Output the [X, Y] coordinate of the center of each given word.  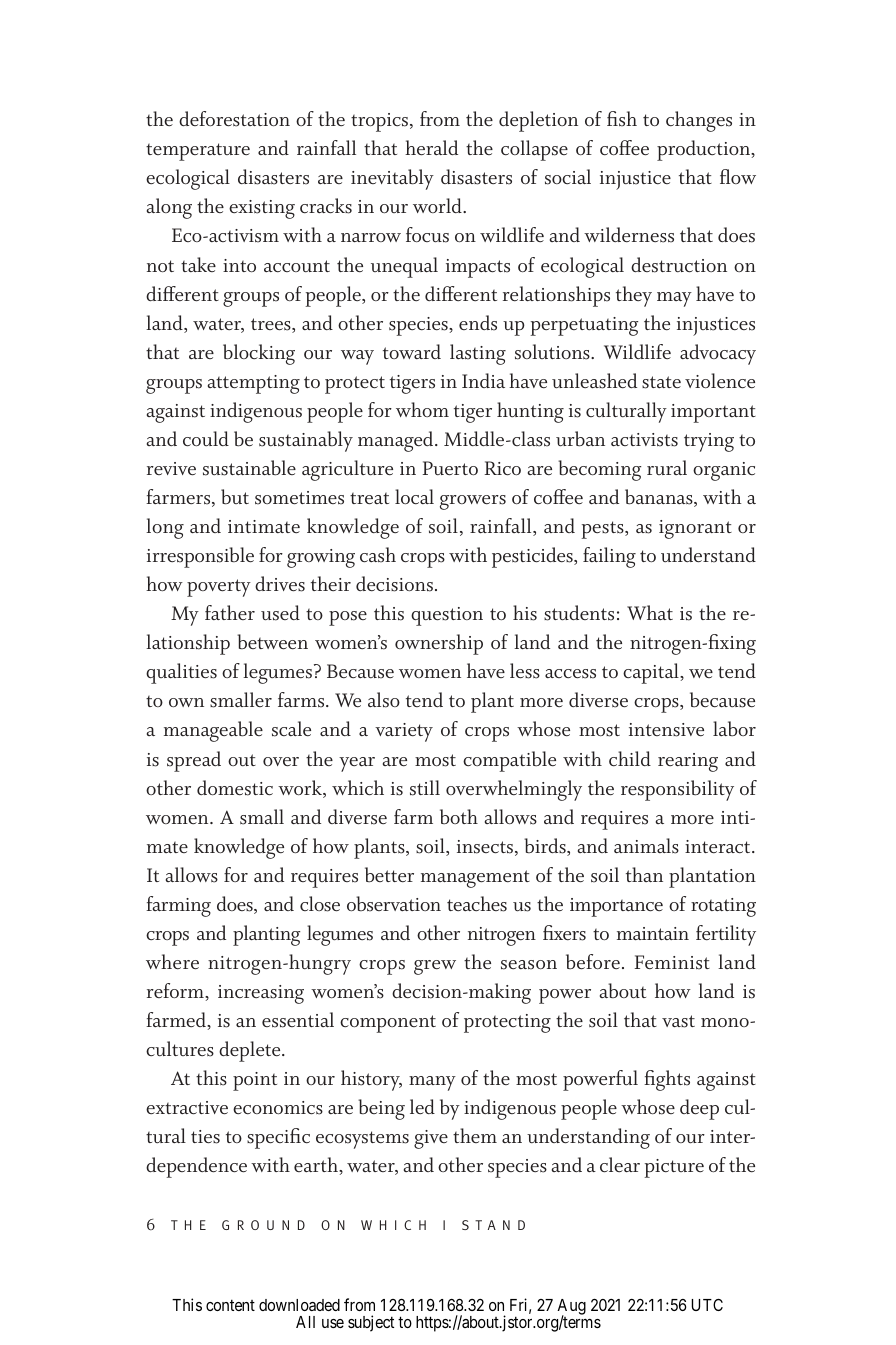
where [172, 962]
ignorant [695, 529]
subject [371, 1323]
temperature [198, 152]
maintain [653, 933]
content [230, 1305]
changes [699, 121]
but [235, 497]
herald [431, 148]
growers [473, 502]
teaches [477, 904]
